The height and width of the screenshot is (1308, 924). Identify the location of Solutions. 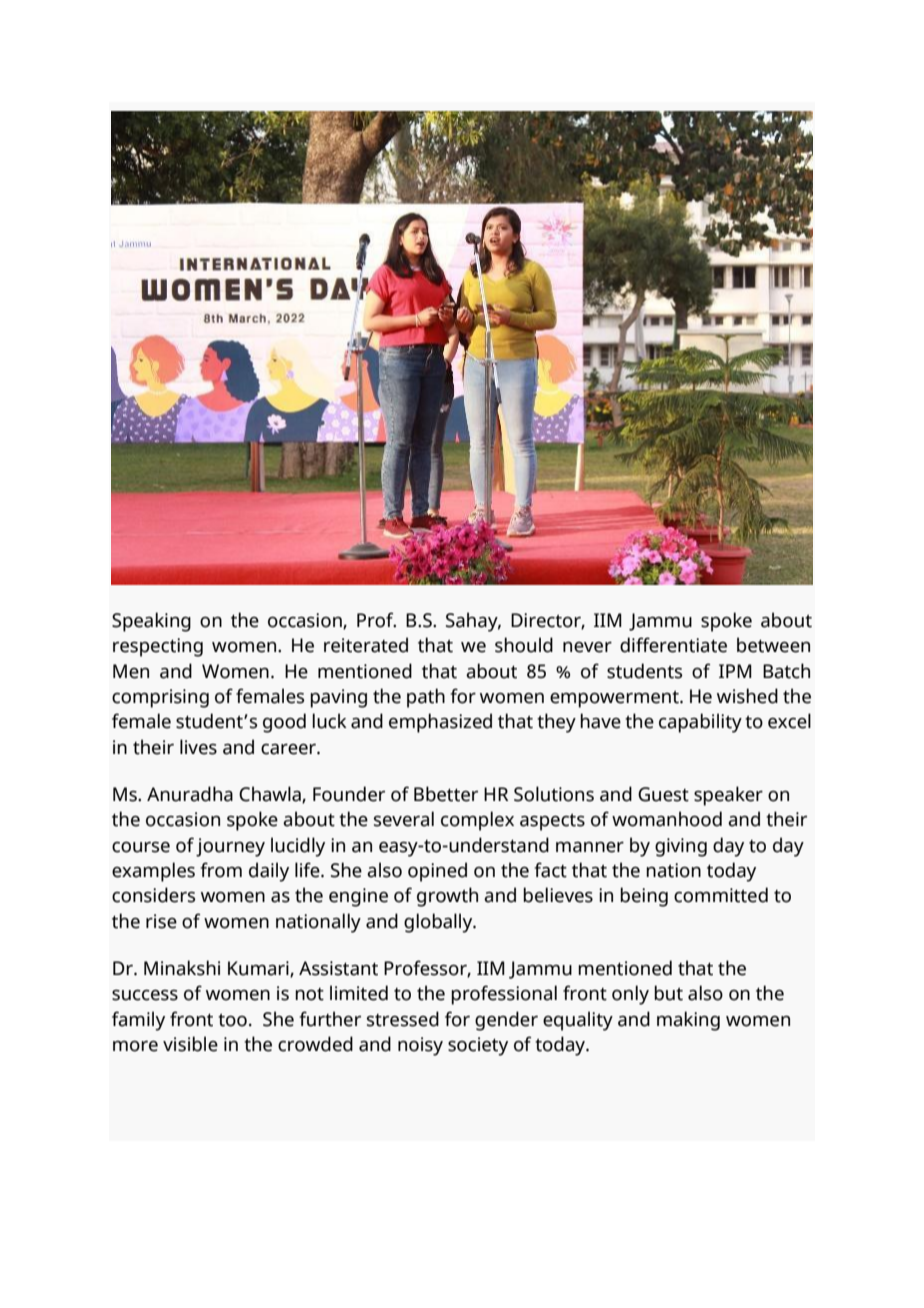
(554, 794).
